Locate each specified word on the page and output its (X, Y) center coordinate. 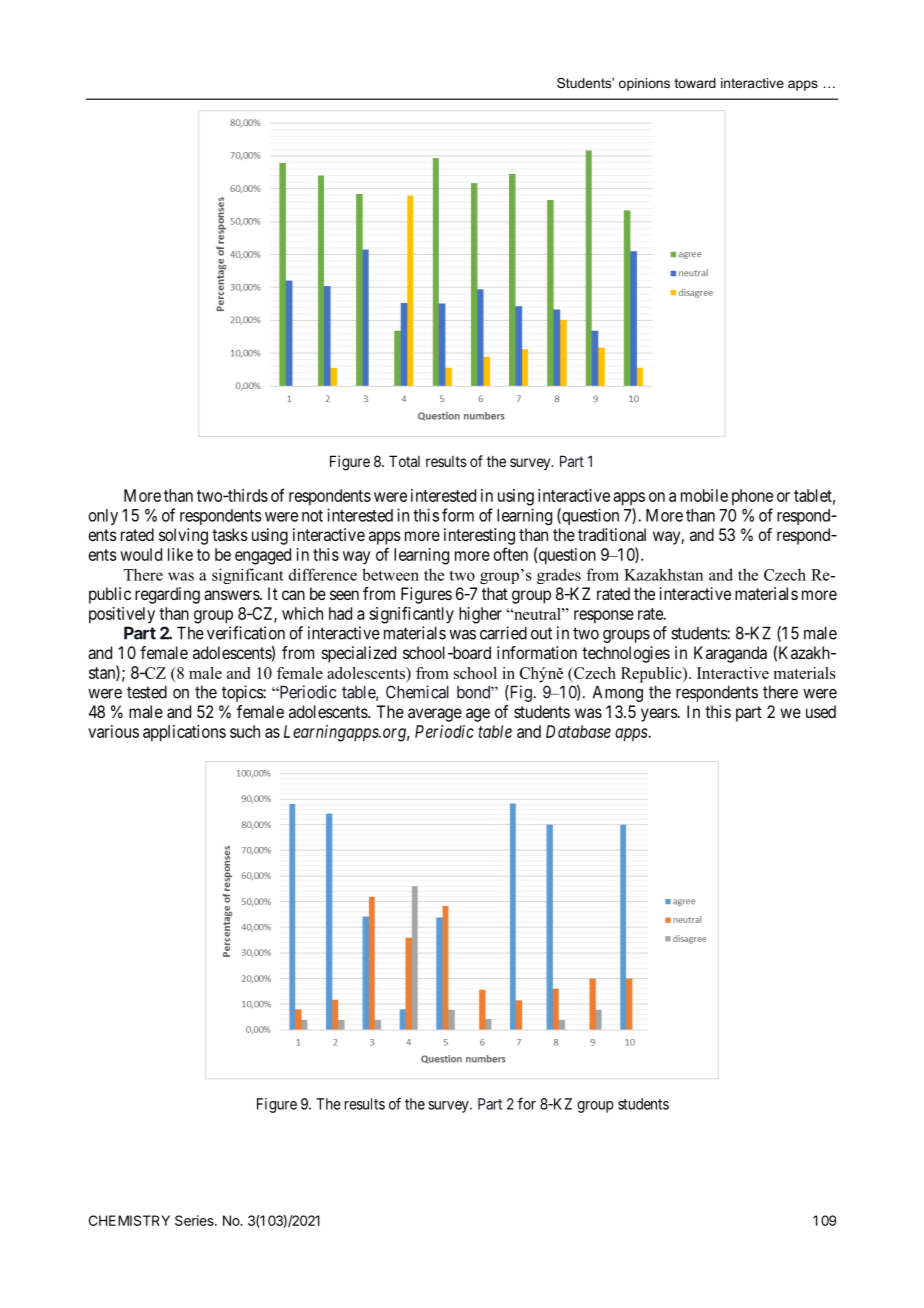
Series (195, 1220)
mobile (704, 495)
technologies (626, 654)
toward (695, 83)
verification (246, 633)
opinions (644, 84)
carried (503, 633)
